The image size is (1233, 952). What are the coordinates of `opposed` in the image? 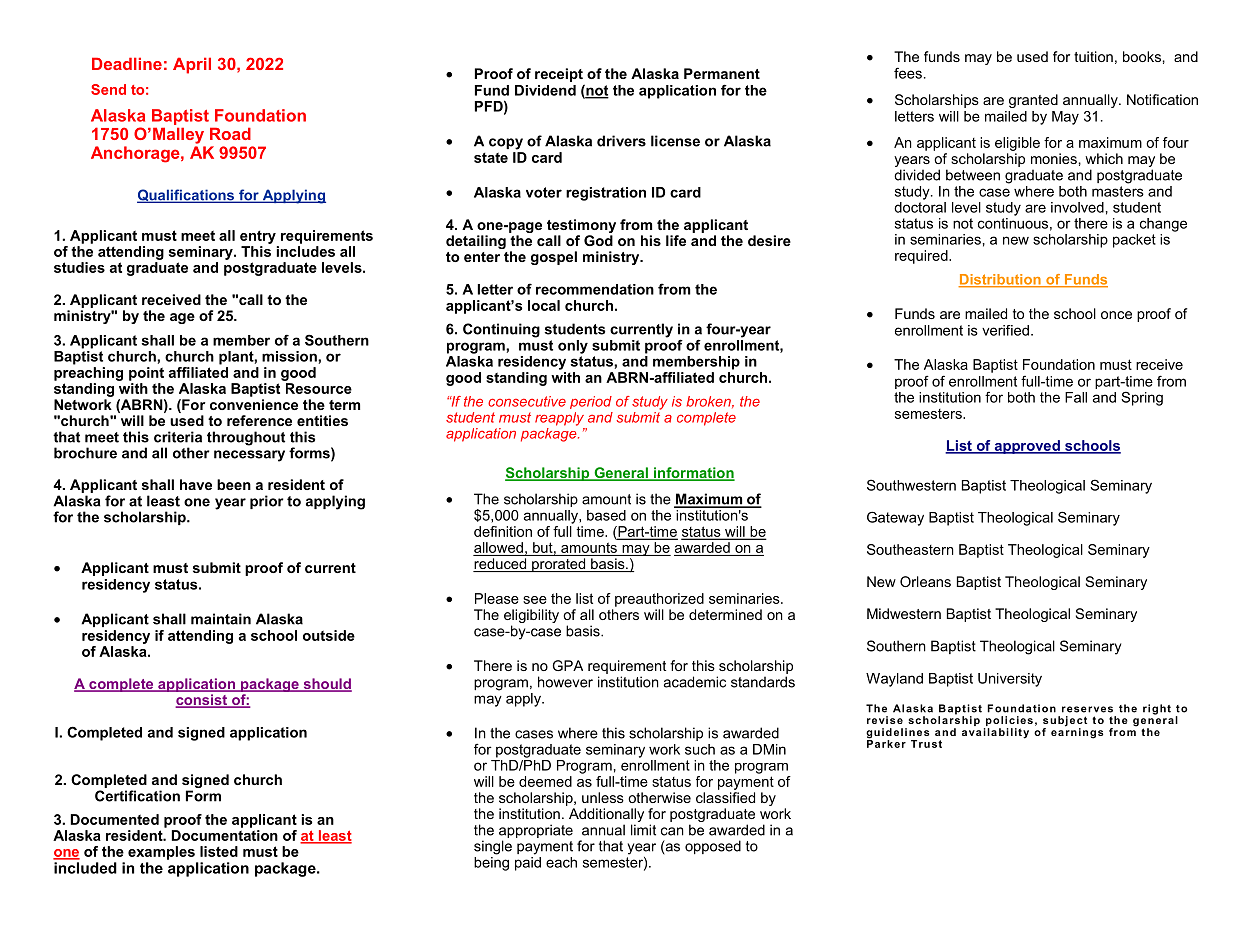 It's located at (713, 847).
